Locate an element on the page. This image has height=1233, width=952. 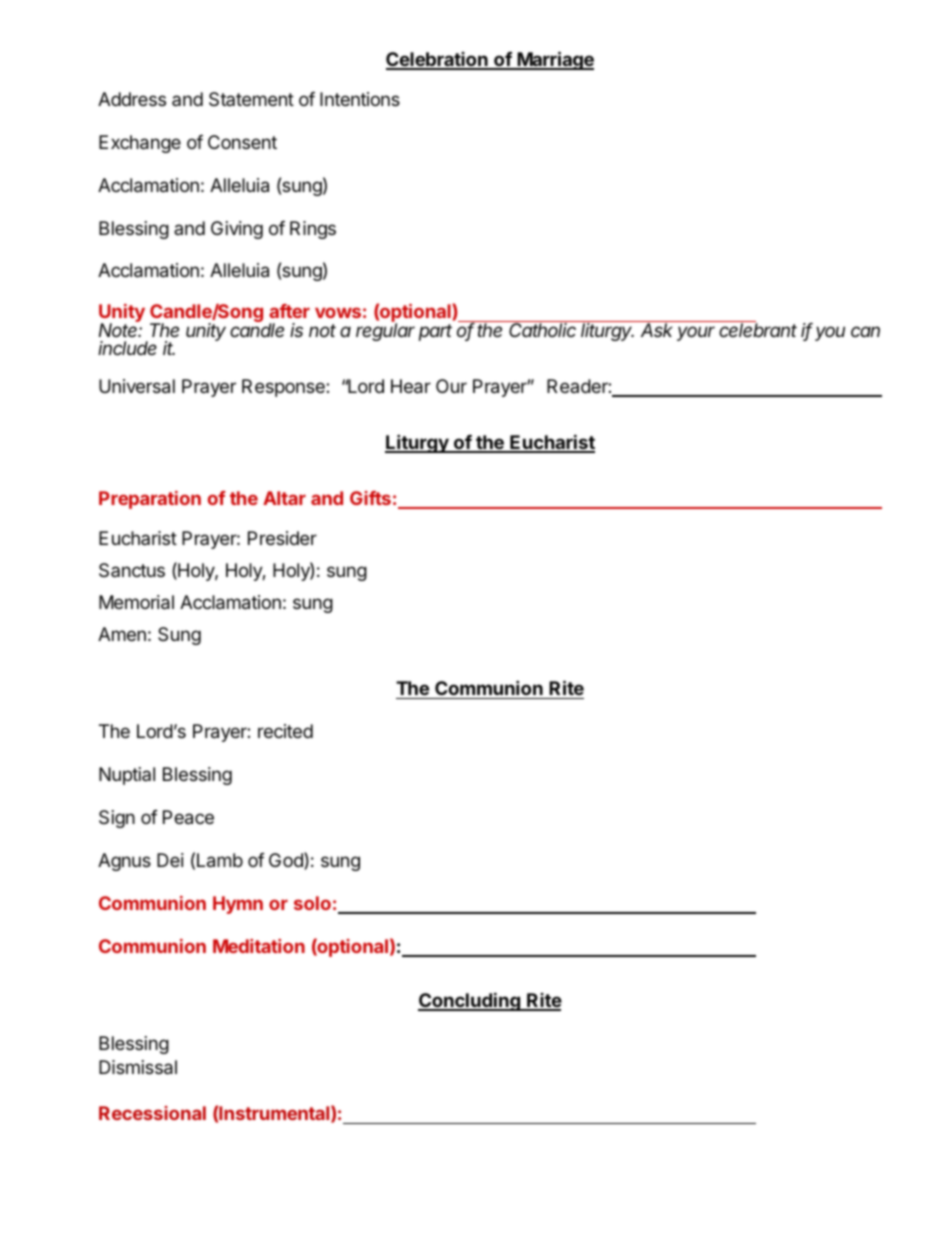
Universal is located at coordinates (137, 386).
